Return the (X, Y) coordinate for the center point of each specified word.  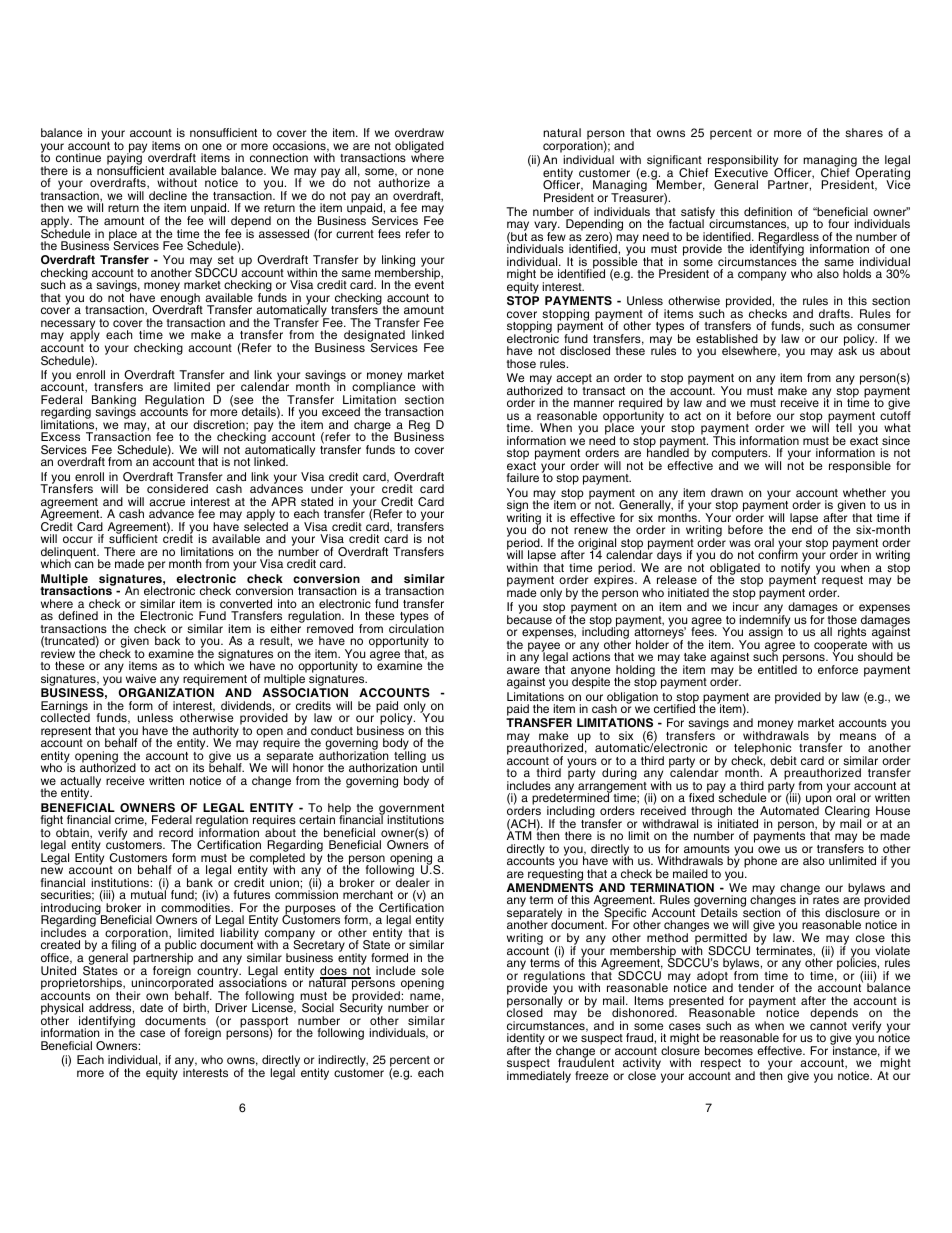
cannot (828, 1026)
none (430, 171)
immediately (539, 1076)
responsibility (743, 162)
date (151, 1007)
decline (168, 195)
